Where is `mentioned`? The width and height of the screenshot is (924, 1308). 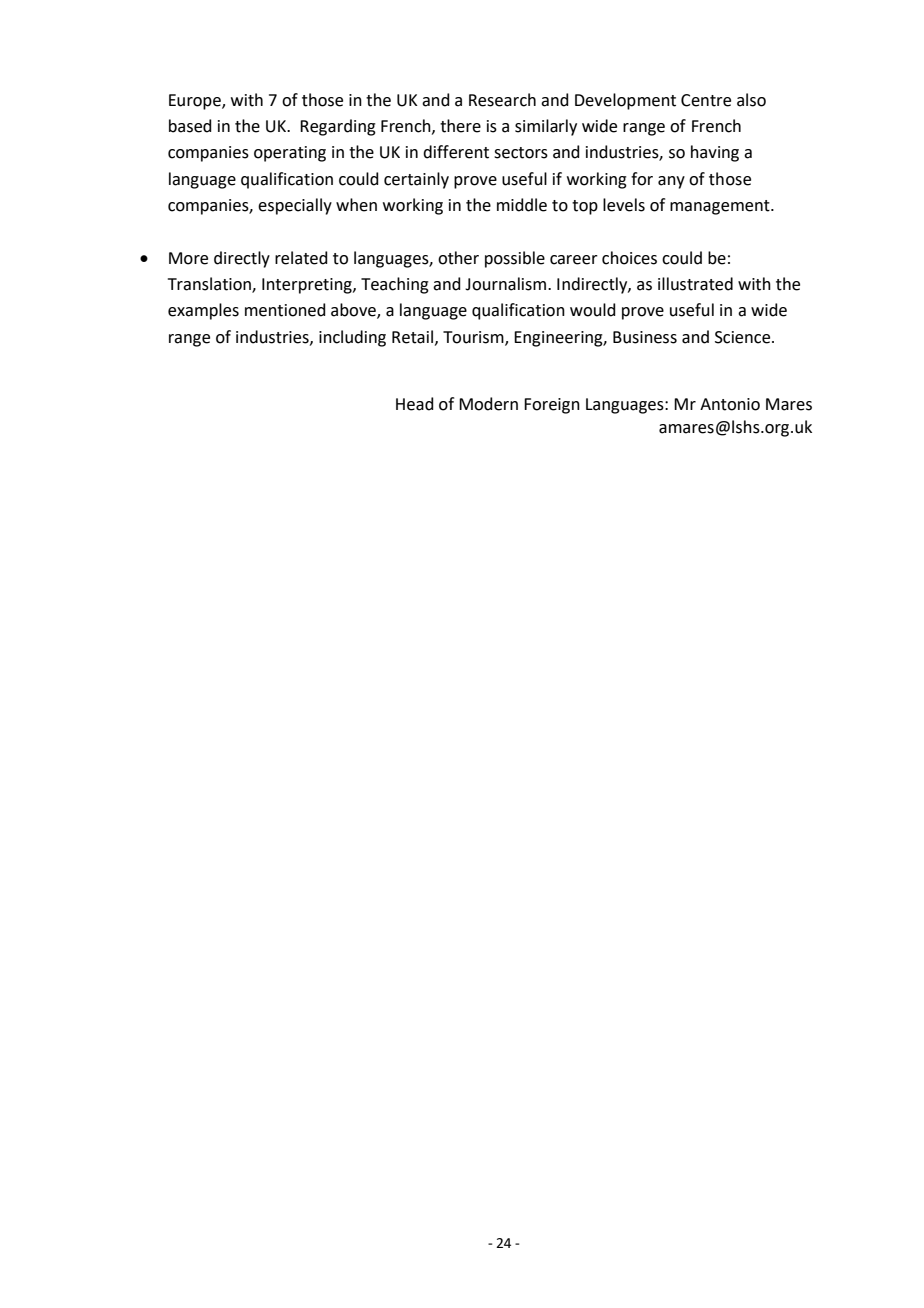 mentioned is located at coordinates (285, 310).
